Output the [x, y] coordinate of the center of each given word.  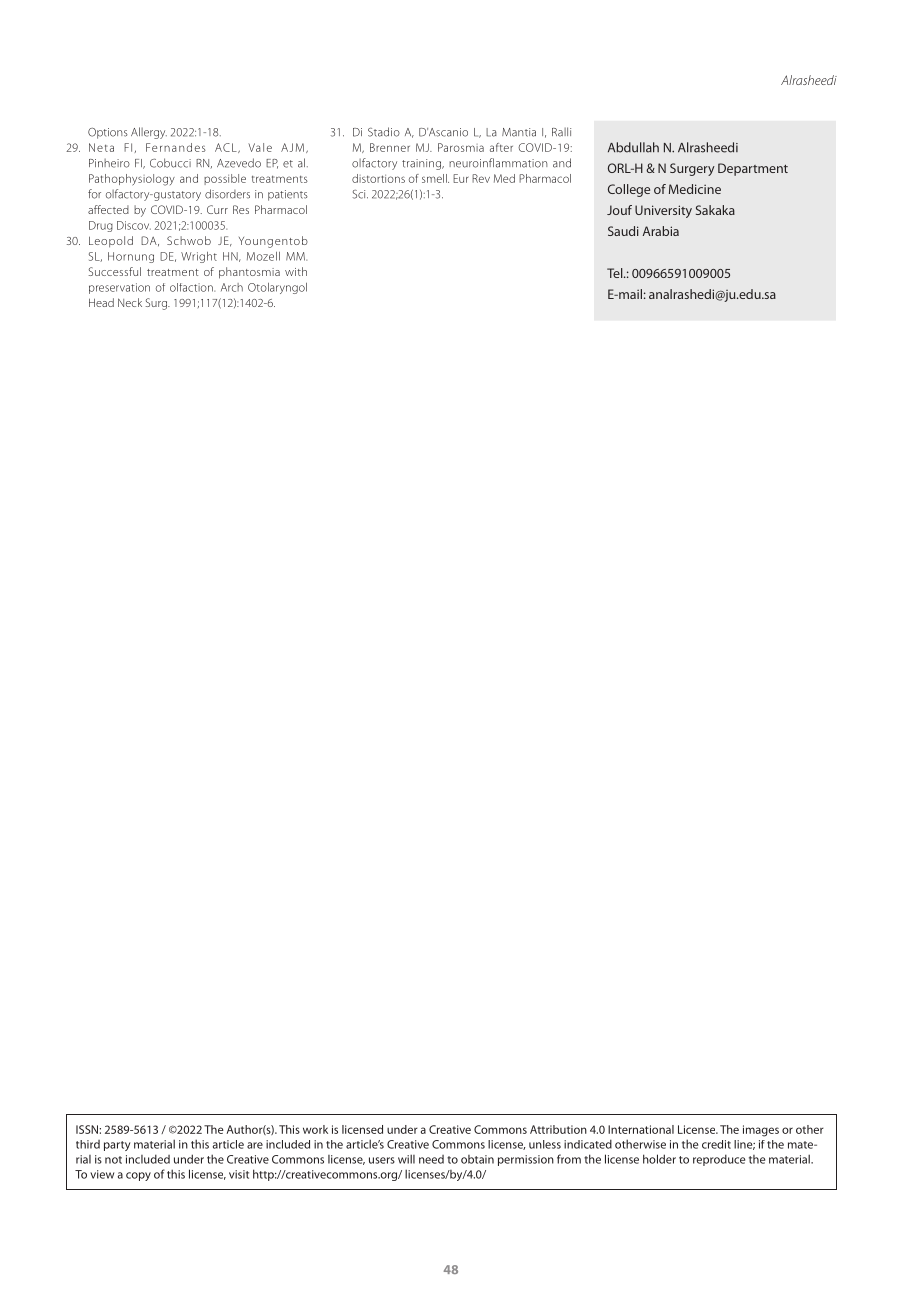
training [422, 164]
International [641, 1129]
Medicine [695, 189]
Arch [232, 287]
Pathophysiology [132, 180]
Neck [130, 302]
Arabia [661, 231]
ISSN [87, 1129]
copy [138, 1176]
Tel [616, 273]
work [315, 1129]
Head [101, 302]
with [296, 271]
